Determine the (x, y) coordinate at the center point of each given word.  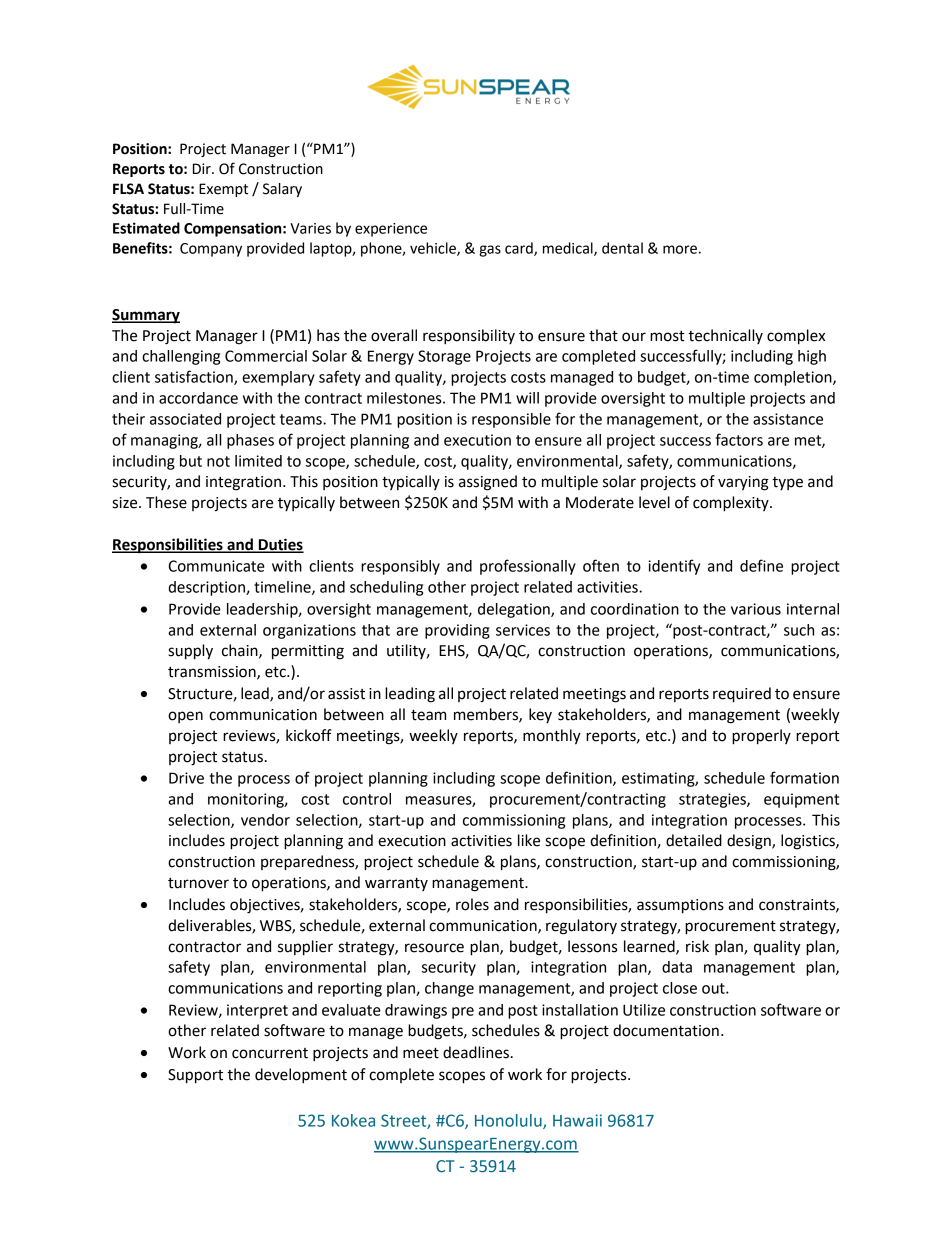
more (680, 249)
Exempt (223, 190)
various (756, 609)
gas (490, 251)
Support (195, 1076)
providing (457, 631)
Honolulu (509, 1121)
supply (190, 652)
